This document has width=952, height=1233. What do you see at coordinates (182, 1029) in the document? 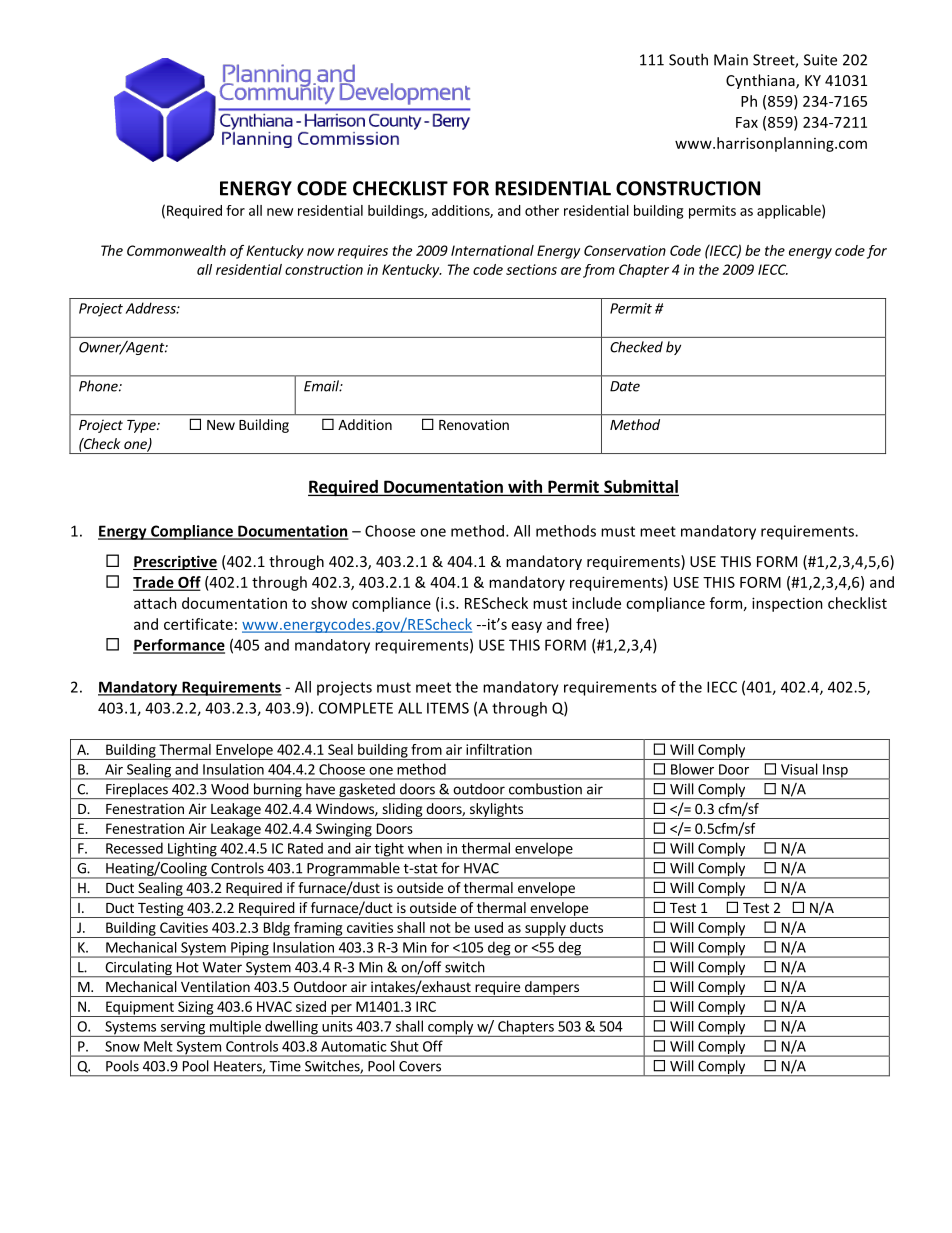
I see `serving` at bounding box center [182, 1029].
